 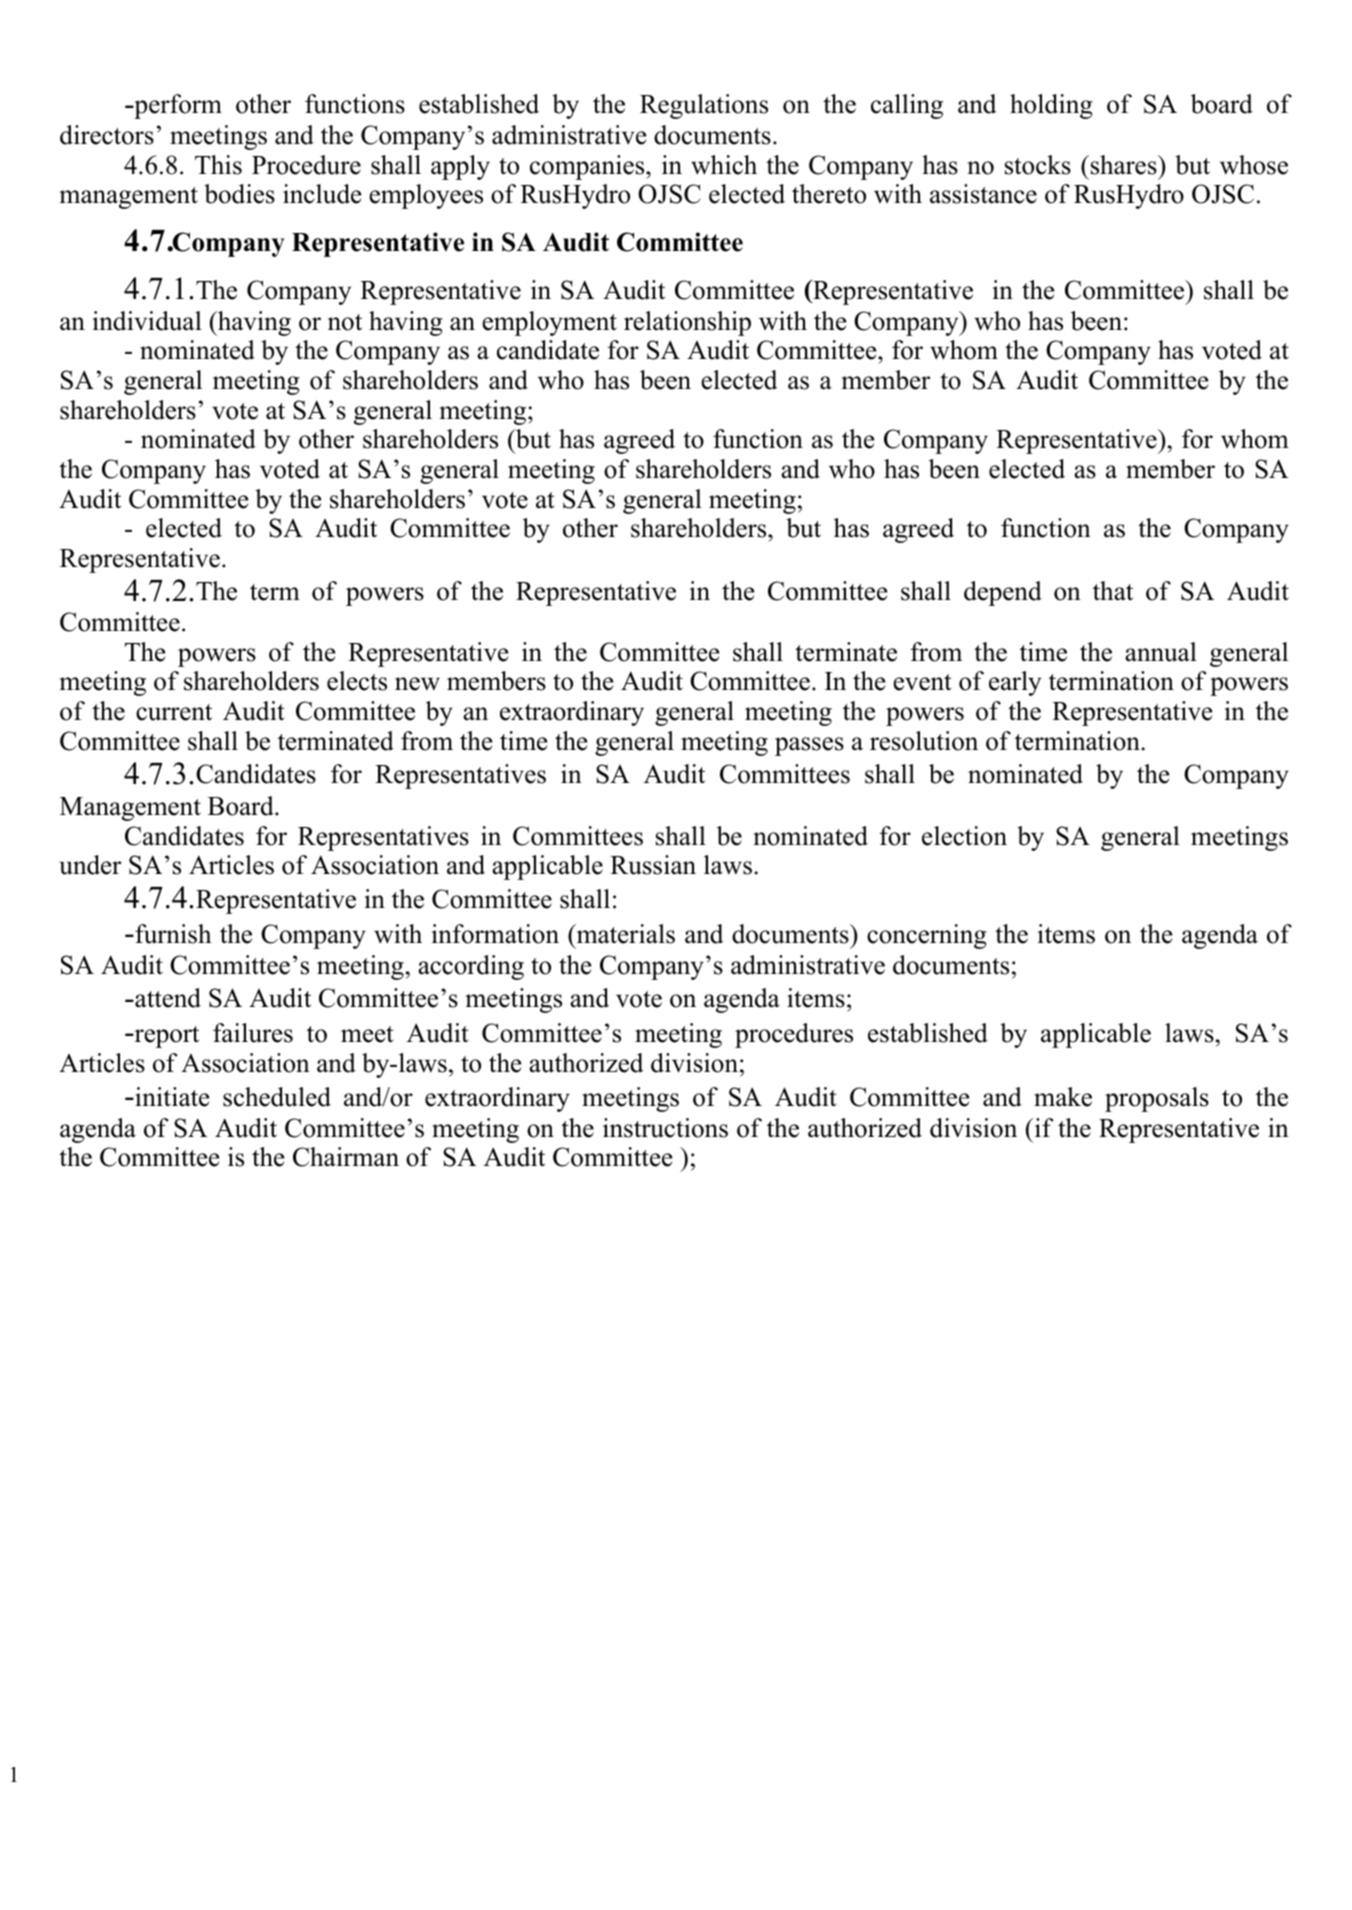 What do you see at coordinates (357, 681) in the image?
I see `elects` at bounding box center [357, 681].
